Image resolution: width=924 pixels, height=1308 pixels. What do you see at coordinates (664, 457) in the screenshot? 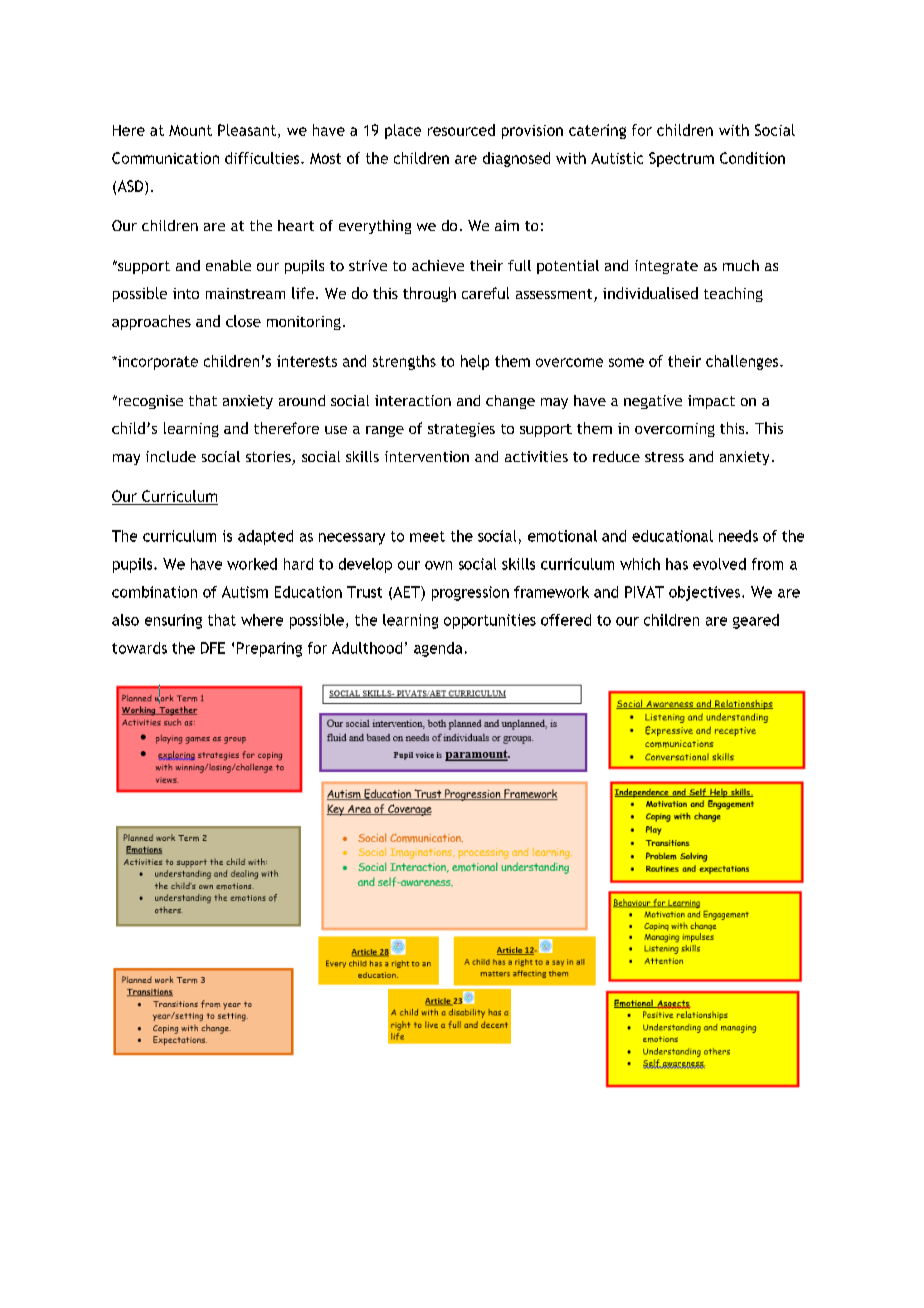
I see `stress` at bounding box center [664, 457].
